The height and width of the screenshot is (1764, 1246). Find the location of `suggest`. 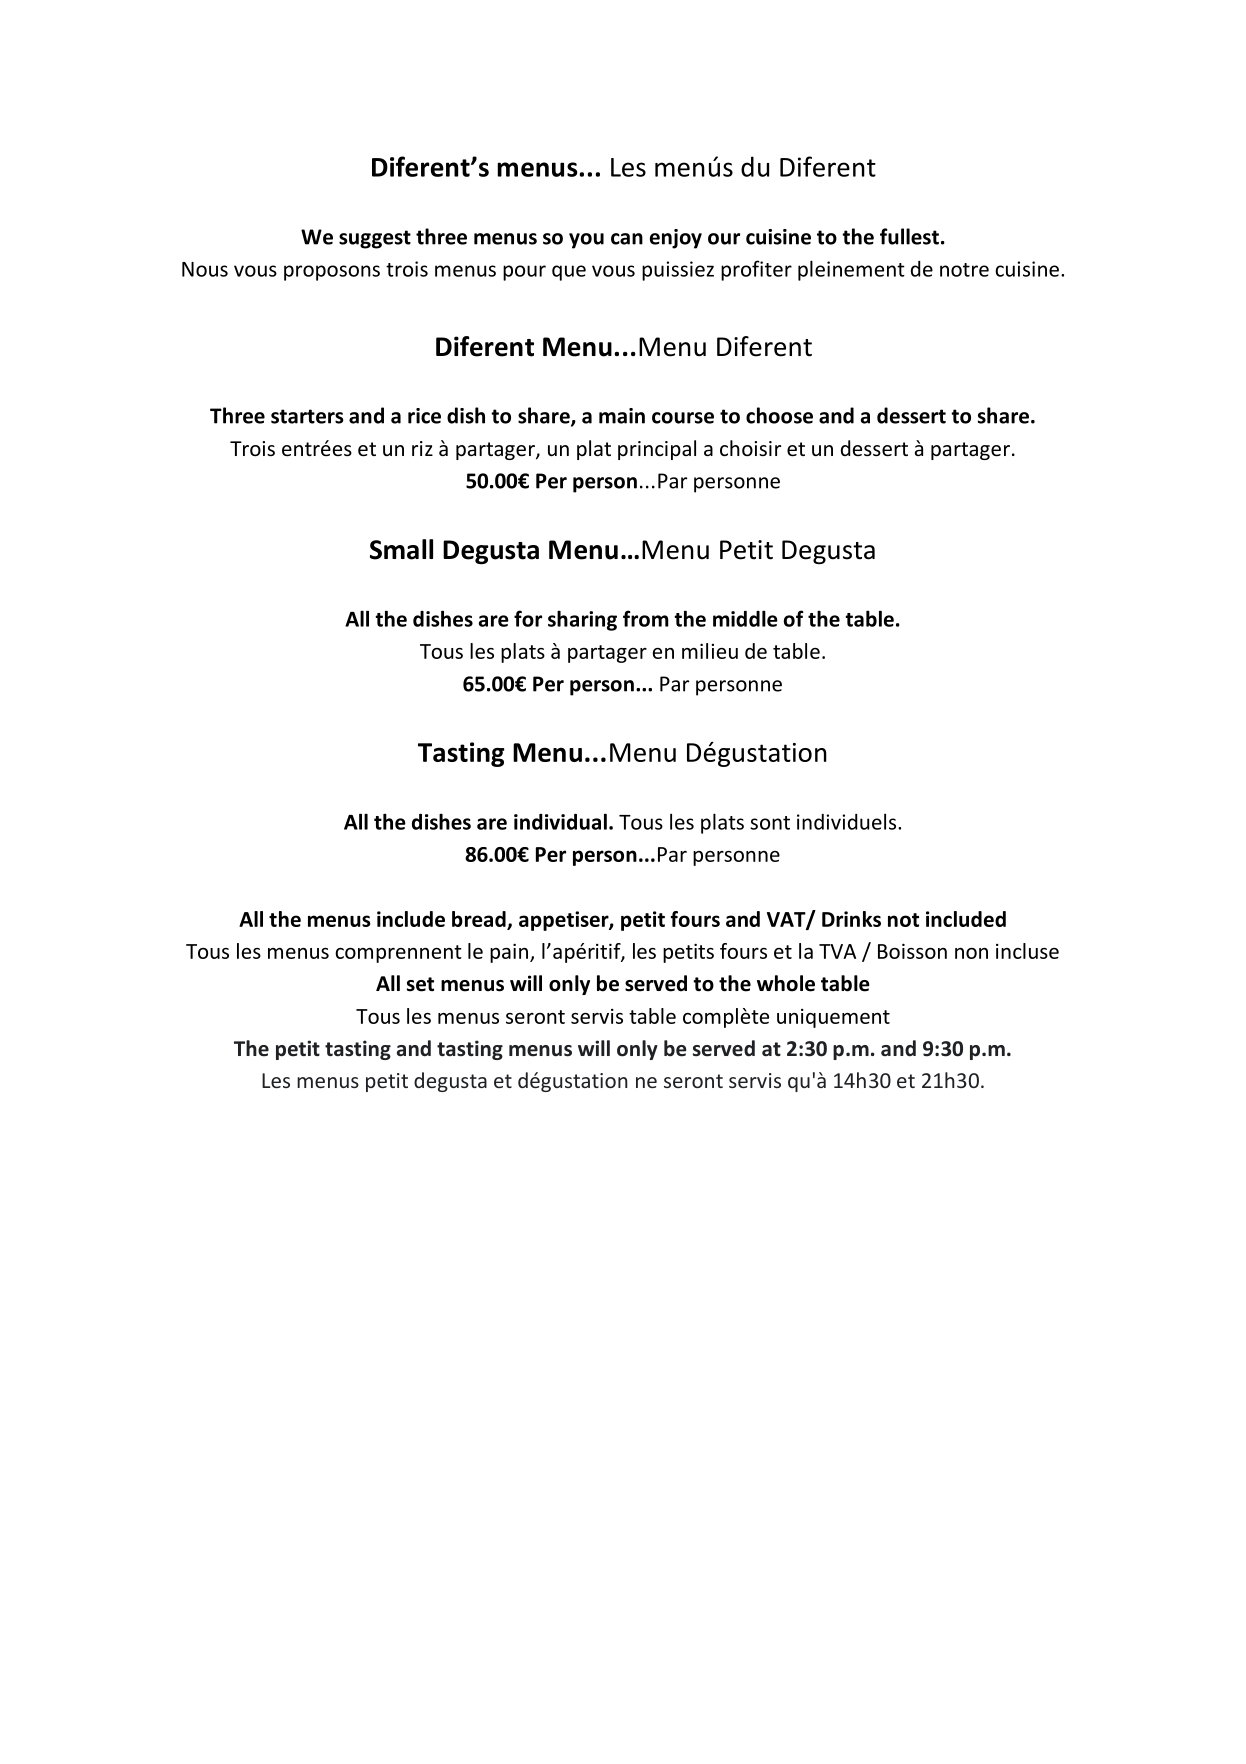

suggest is located at coordinates (375, 239).
